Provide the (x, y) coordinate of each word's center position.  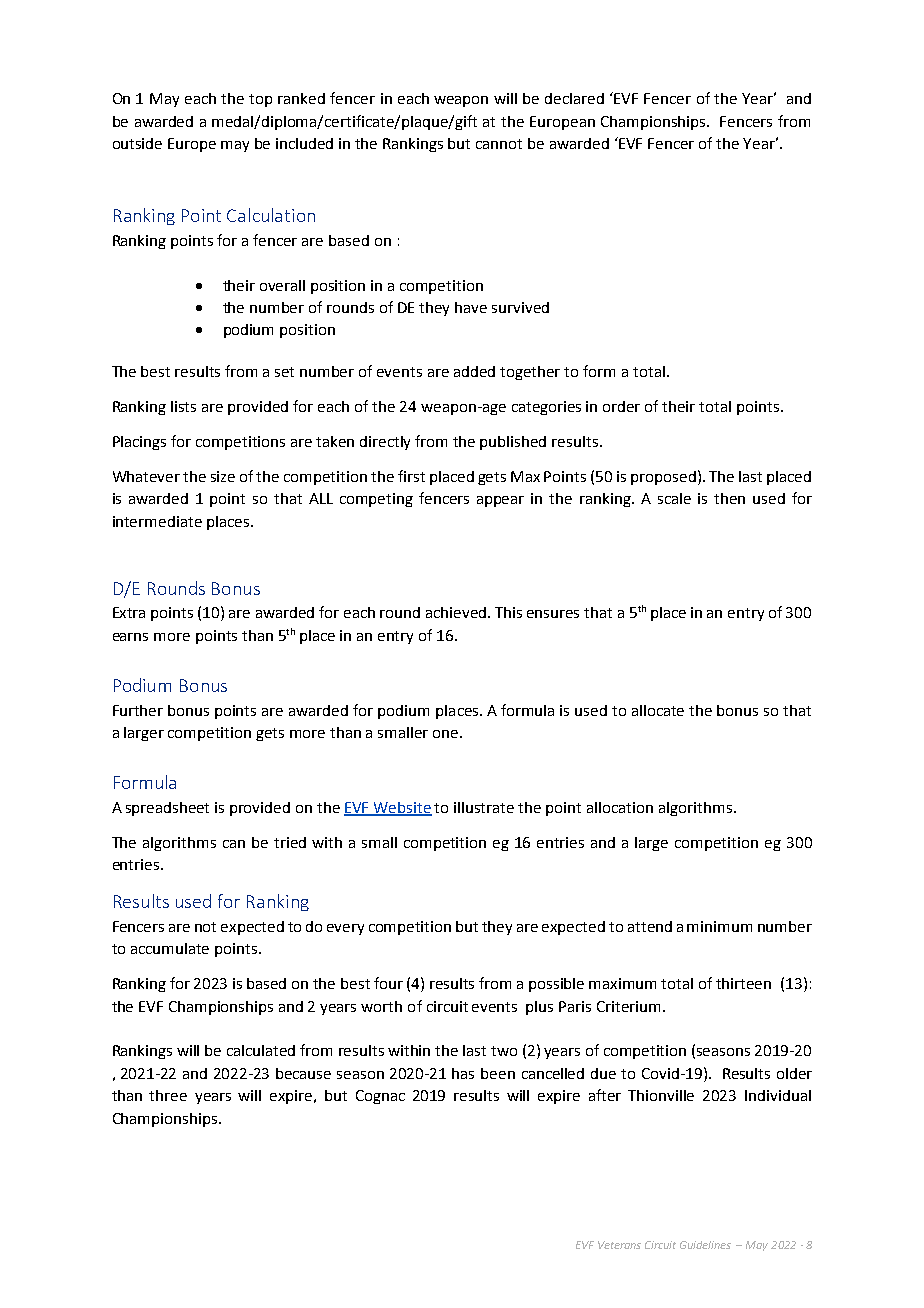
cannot (499, 144)
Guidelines (705, 1245)
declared (574, 98)
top (260, 100)
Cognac (380, 1097)
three (168, 1095)
